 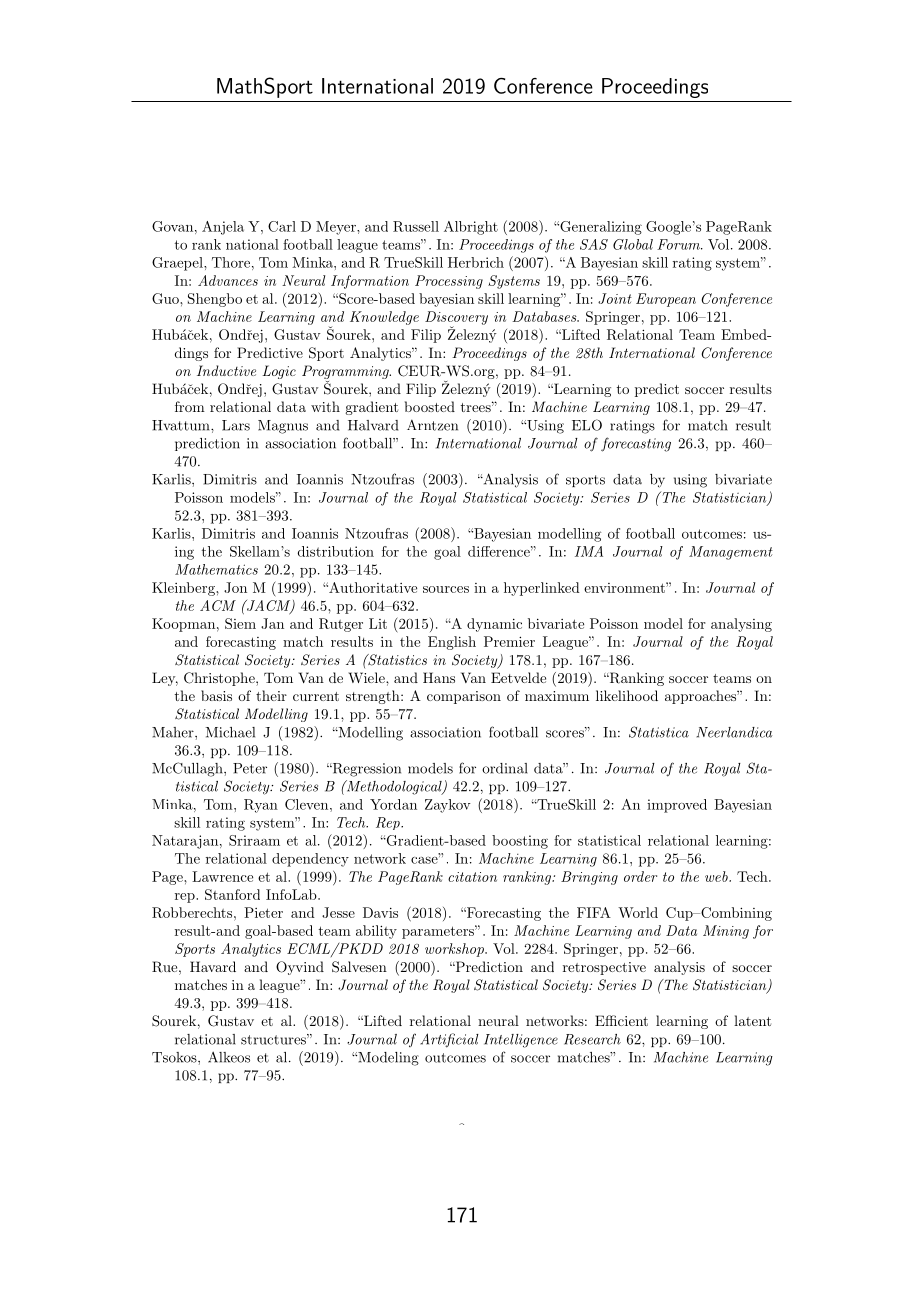 I want to click on Forum, so click(x=679, y=244).
